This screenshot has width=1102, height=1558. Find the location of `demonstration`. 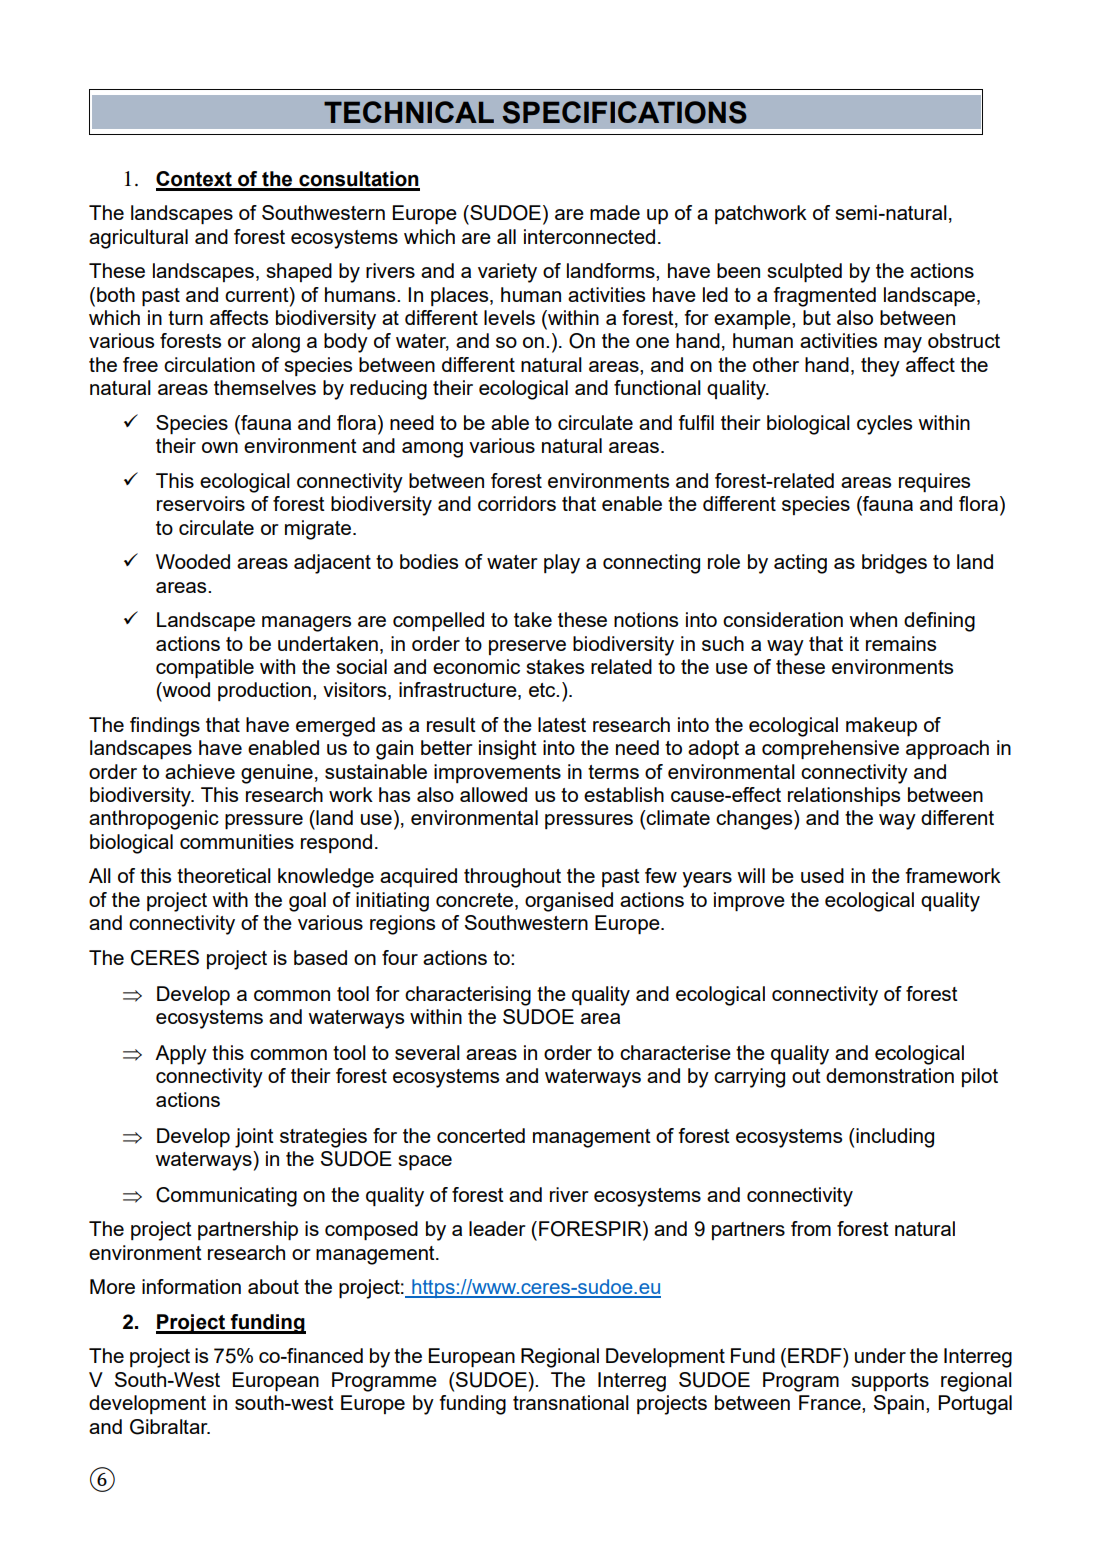

demonstration is located at coordinates (890, 1075).
